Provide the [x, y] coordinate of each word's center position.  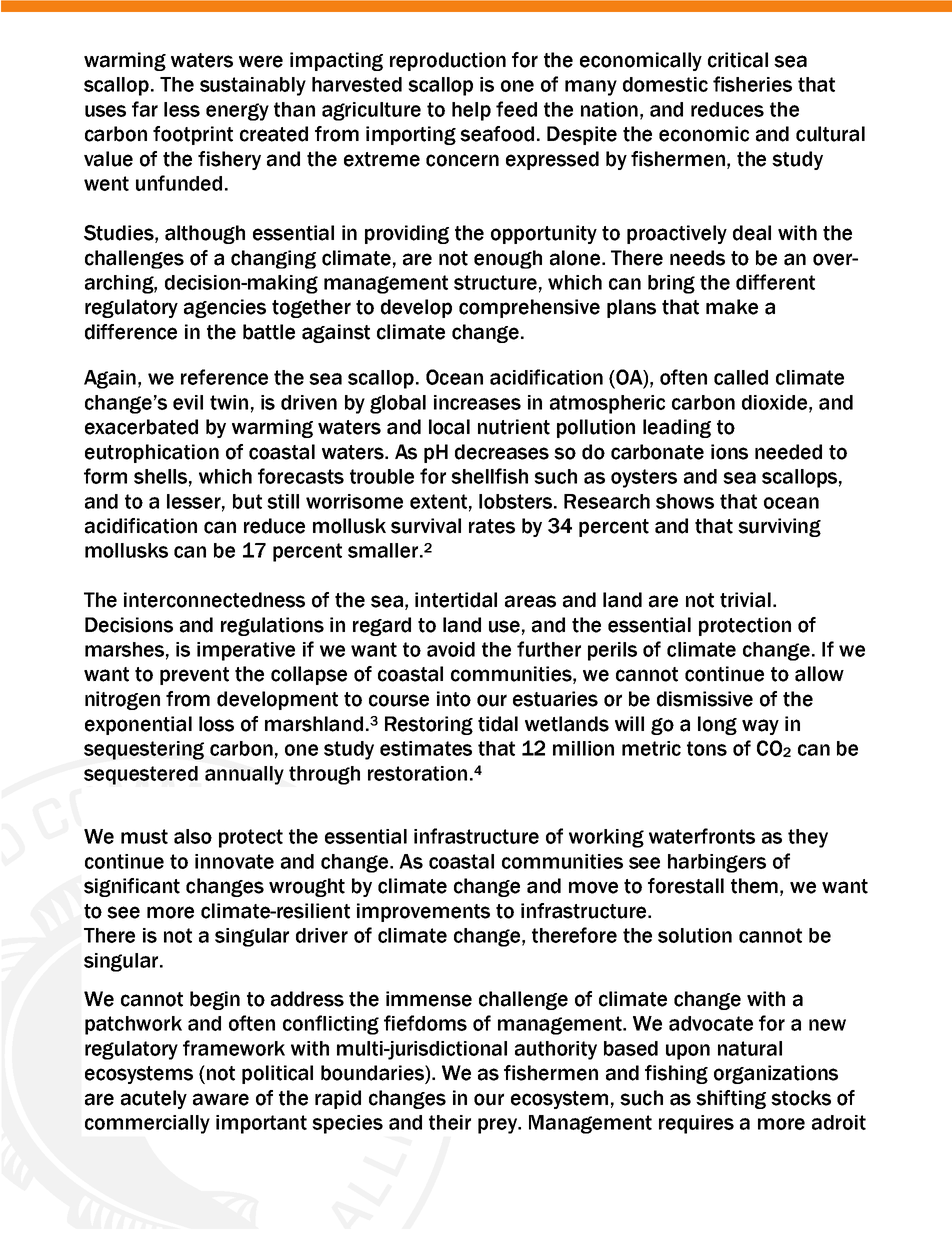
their [450, 1122]
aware [221, 1099]
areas [530, 601]
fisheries [752, 84]
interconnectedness [214, 600]
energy [237, 112]
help [471, 111]
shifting [731, 1099]
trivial [745, 600]
